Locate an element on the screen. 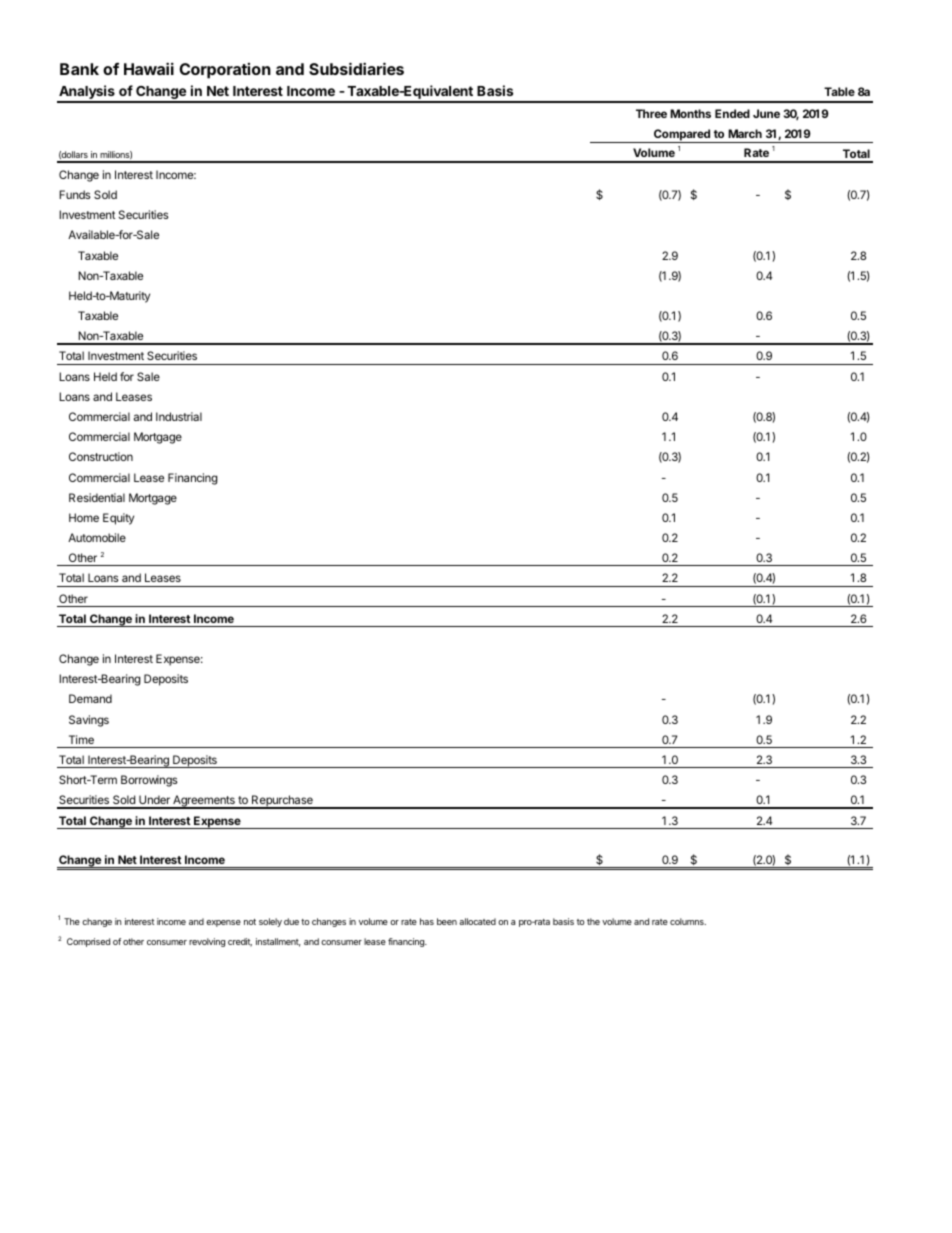 This screenshot has width=952, height=1233. Ended is located at coordinates (732, 113).
